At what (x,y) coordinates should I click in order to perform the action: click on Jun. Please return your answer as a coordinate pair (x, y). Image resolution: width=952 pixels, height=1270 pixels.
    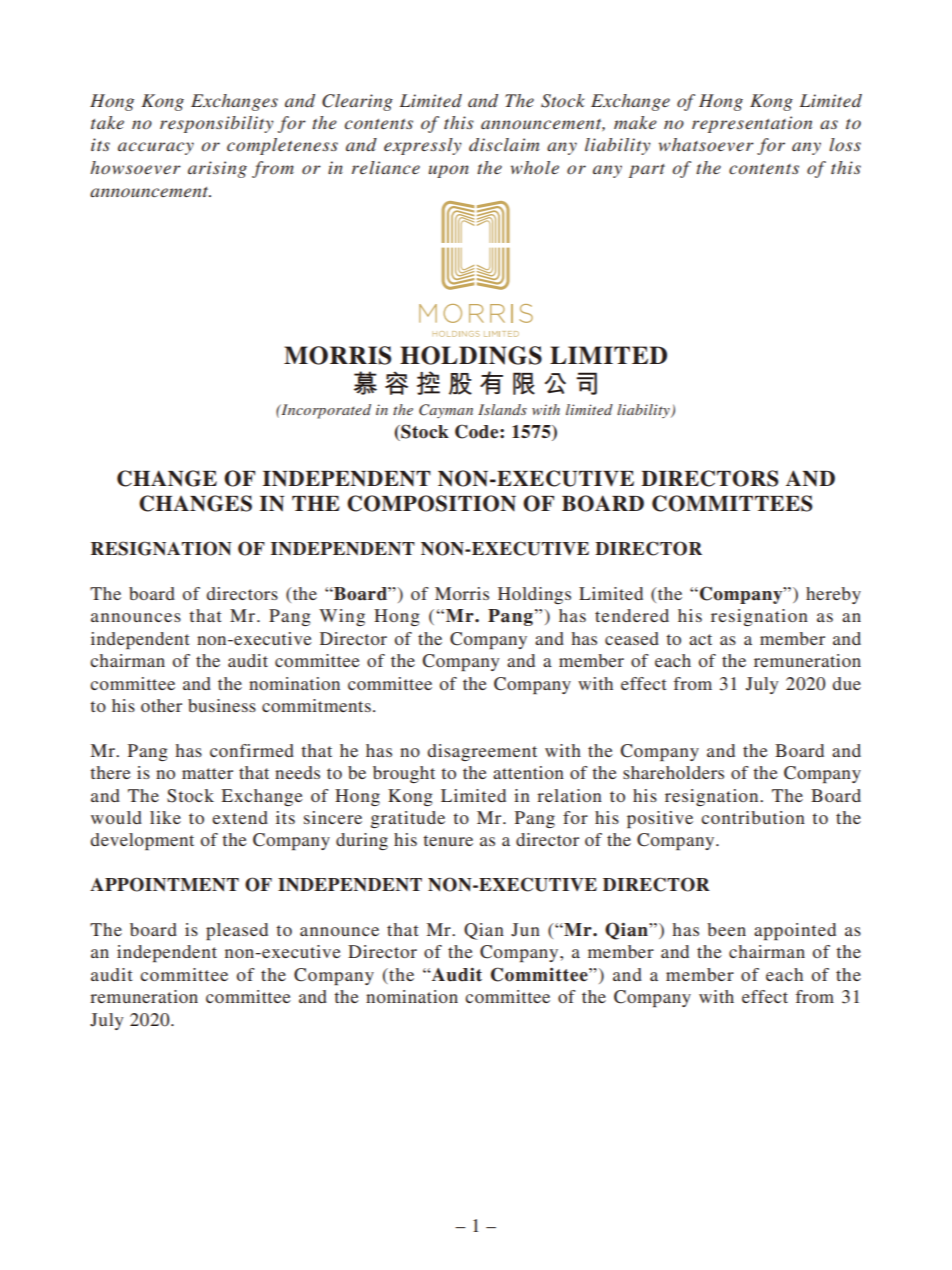
    Looking at the image, I should click on (525, 930).
